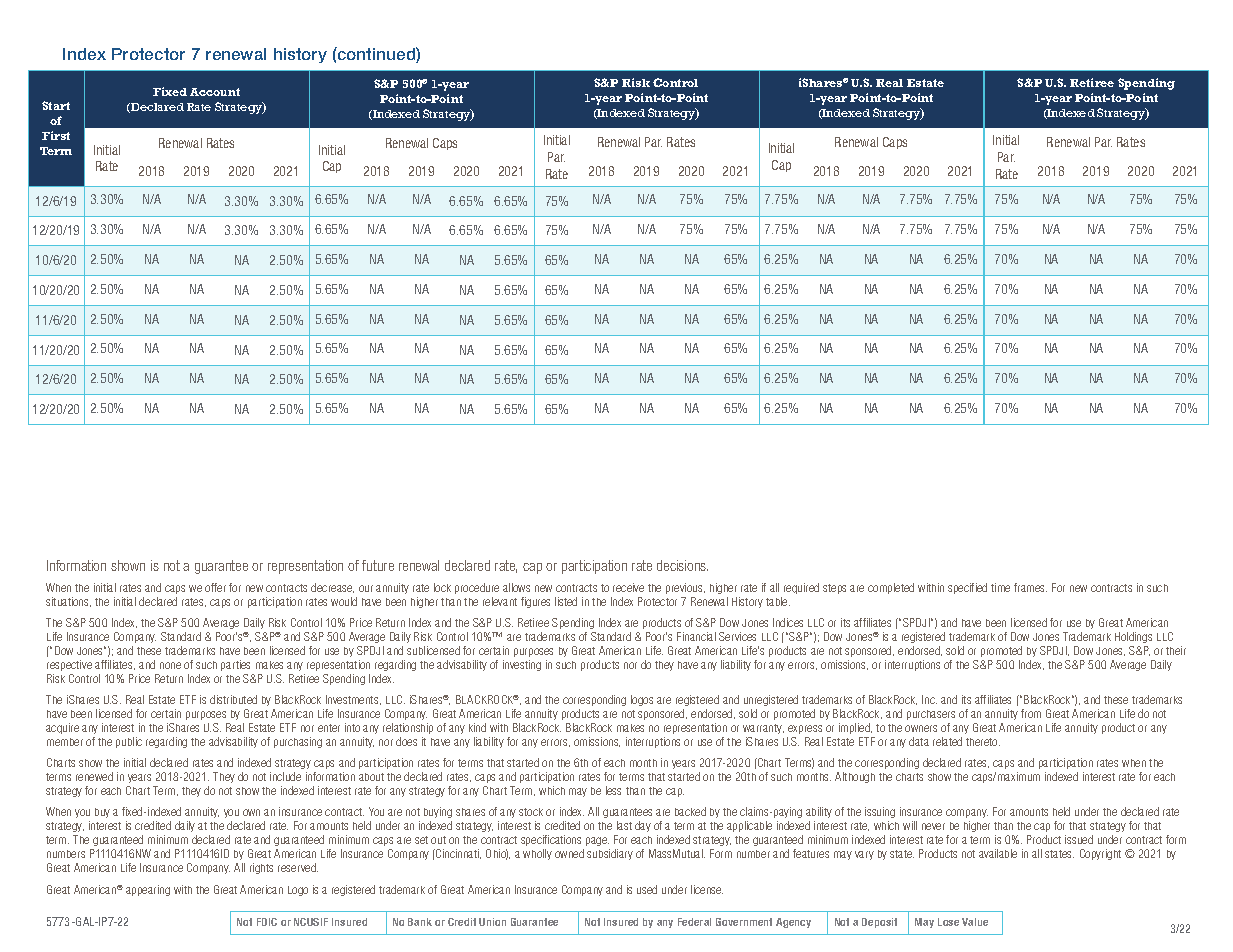 Image resolution: width=1233 pixels, height=952 pixels. What do you see at coordinates (647, 889) in the image?
I see `used` at bounding box center [647, 889].
